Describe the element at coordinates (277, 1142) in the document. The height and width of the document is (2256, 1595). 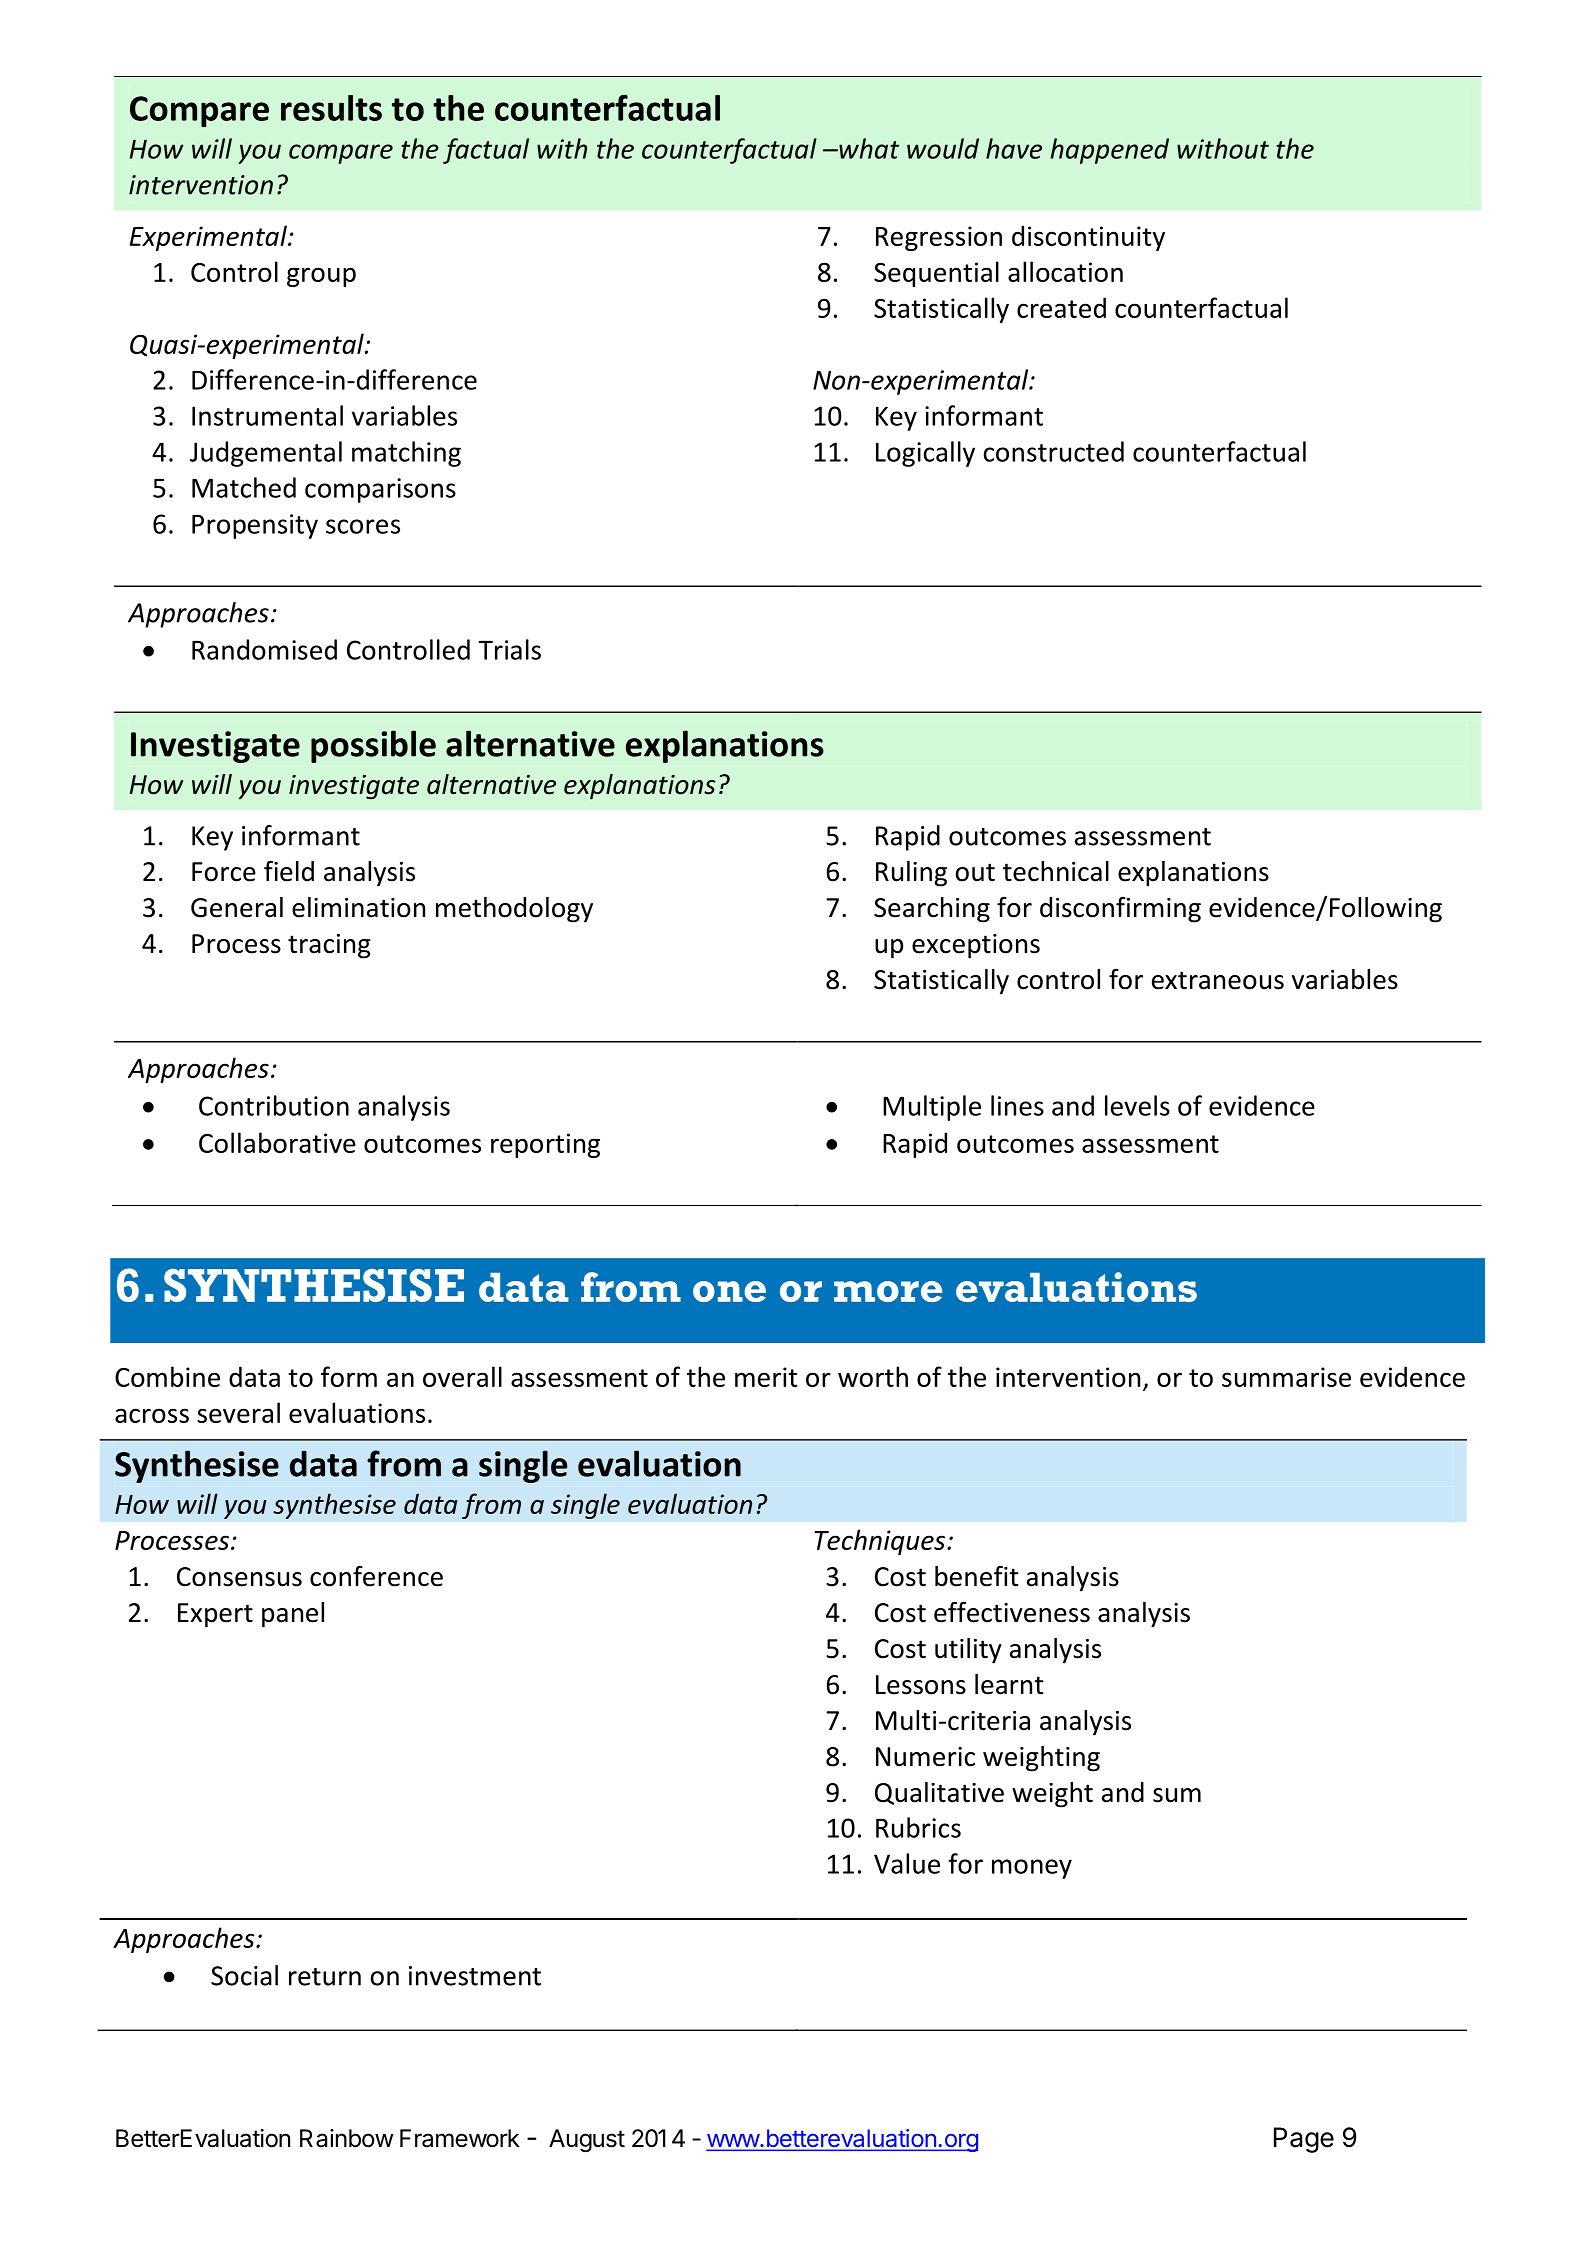
I see `Collaborative` at that location.
